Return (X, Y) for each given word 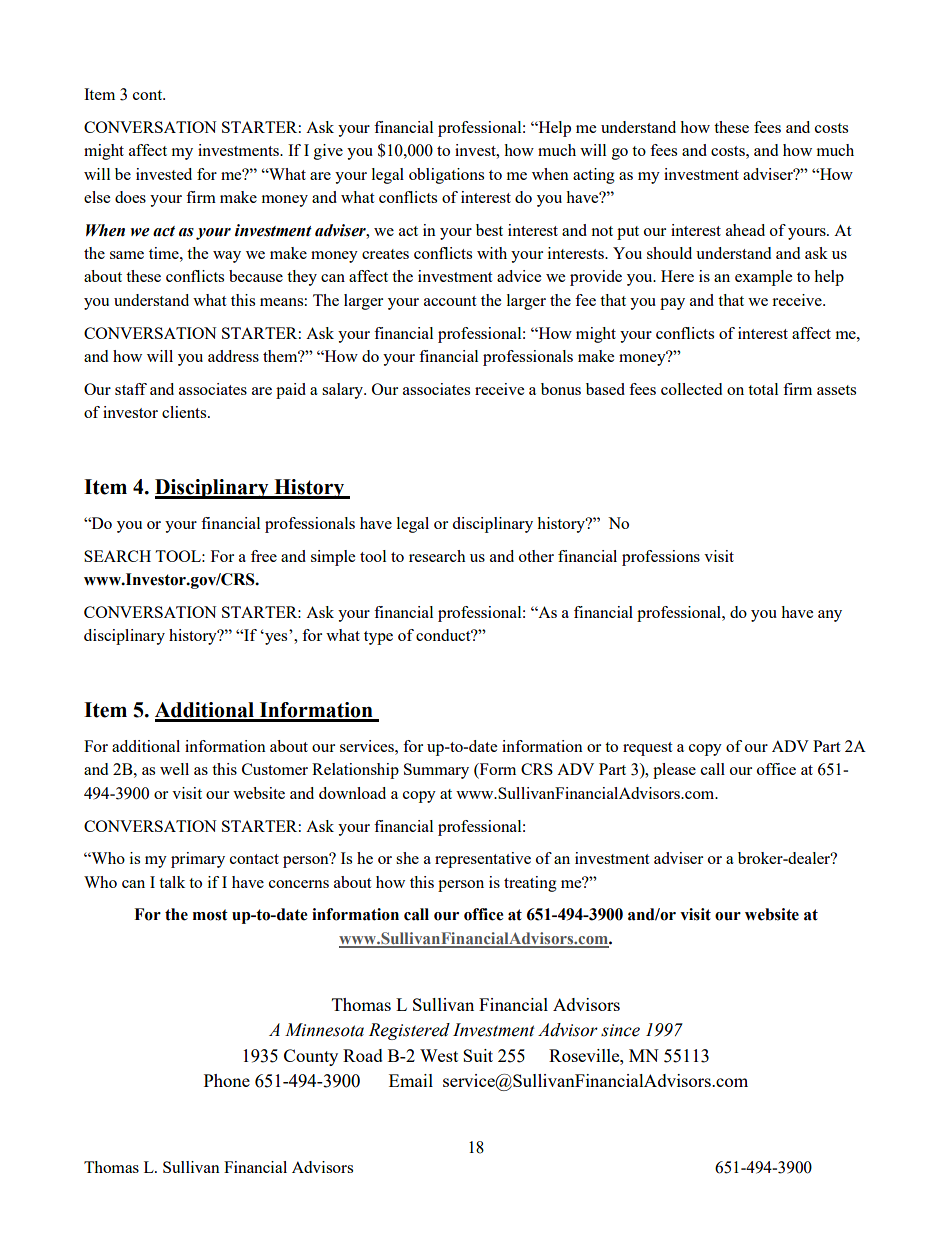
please (674, 771)
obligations (446, 176)
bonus (561, 389)
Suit (478, 1055)
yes (275, 638)
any (830, 616)
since (620, 1030)
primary (198, 860)
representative (483, 860)
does (130, 197)
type (378, 638)
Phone (227, 1080)
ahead (745, 230)
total (763, 389)
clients (185, 412)
